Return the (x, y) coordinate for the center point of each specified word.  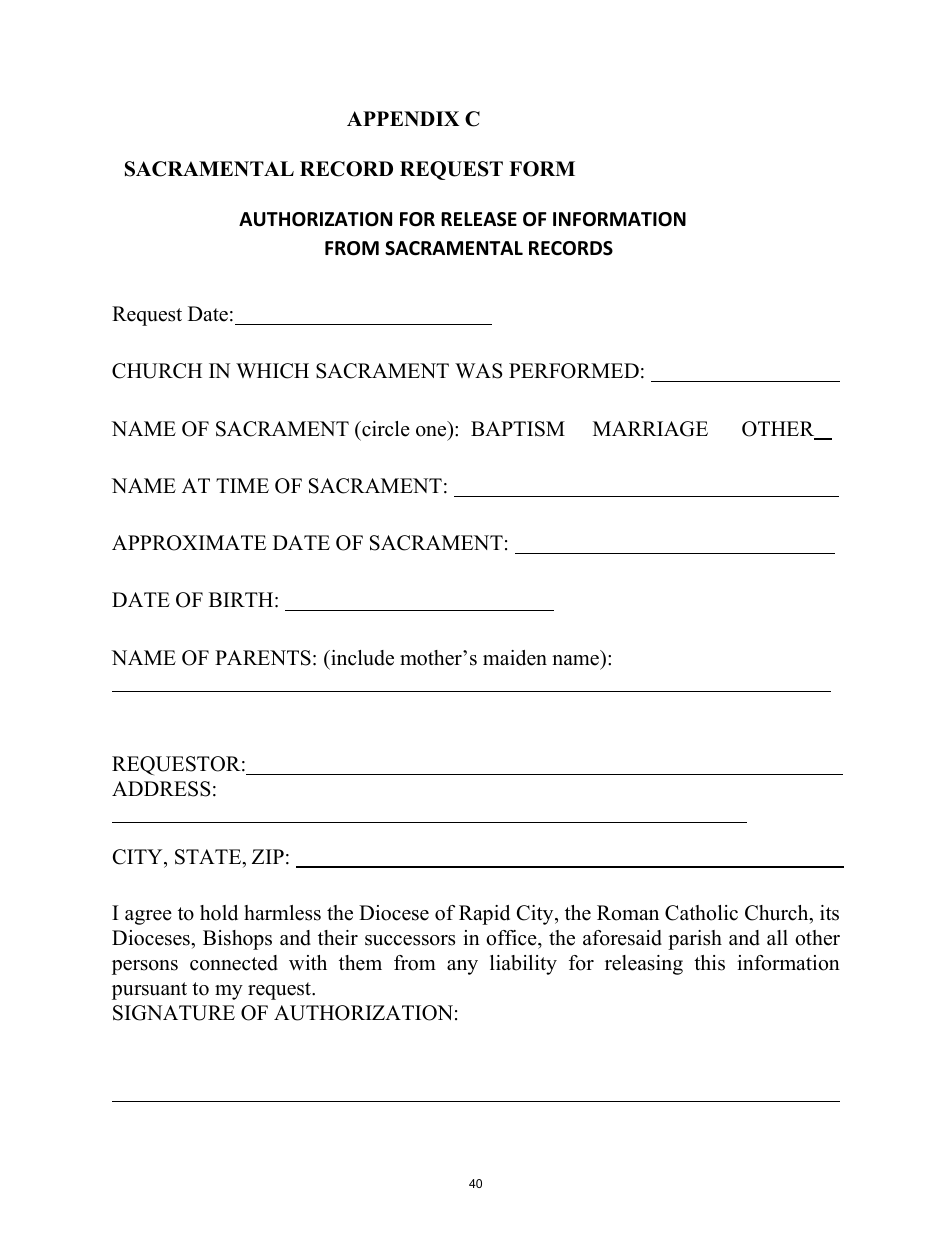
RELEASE (479, 219)
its (829, 913)
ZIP (268, 856)
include (361, 658)
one (431, 431)
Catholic (701, 913)
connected (234, 963)
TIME (242, 485)
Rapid (484, 915)
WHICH (272, 371)
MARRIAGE (650, 429)
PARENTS (263, 658)
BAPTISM (518, 429)
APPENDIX (403, 118)
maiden (515, 658)
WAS (478, 371)
